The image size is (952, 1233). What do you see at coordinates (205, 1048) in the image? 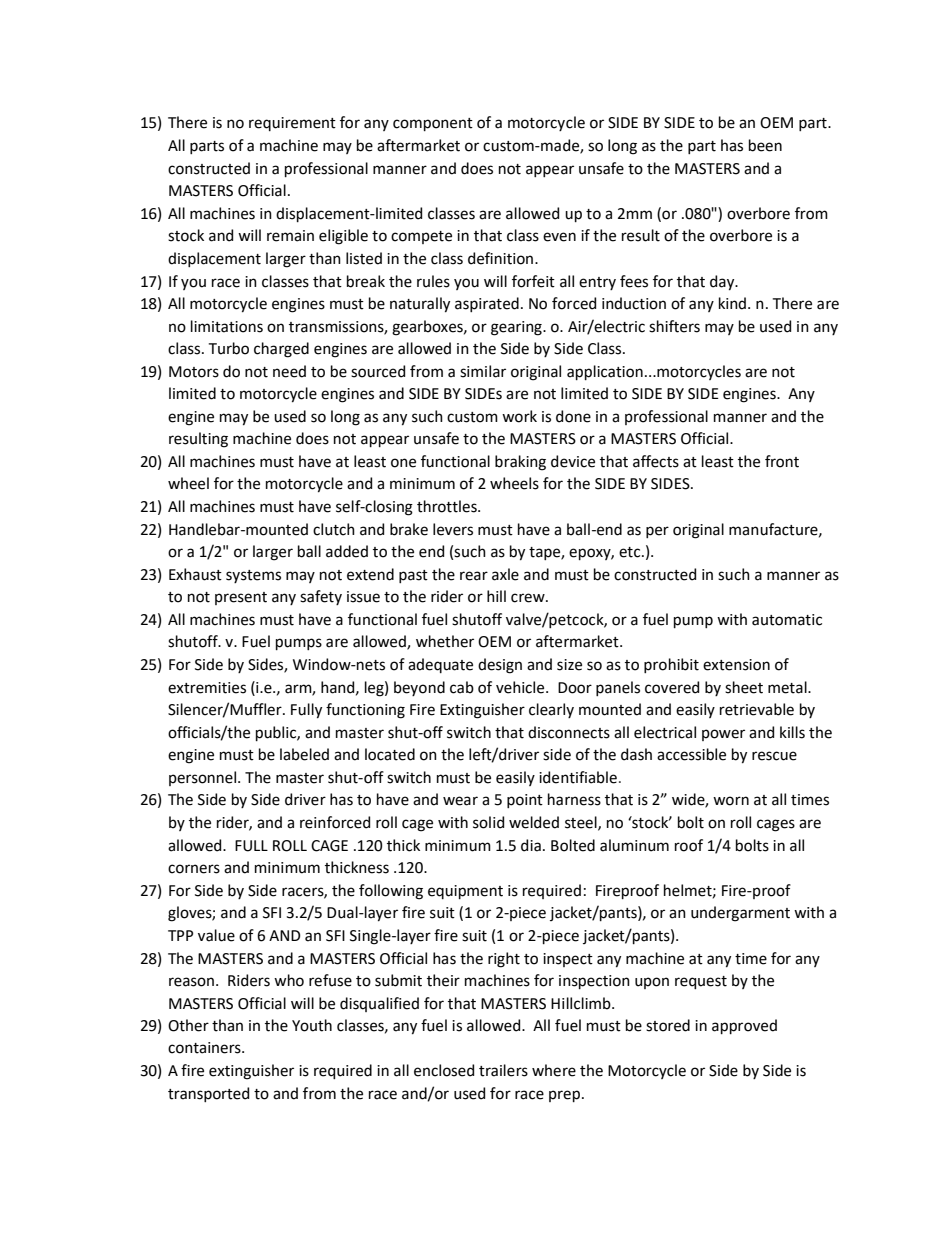
I see `containers` at bounding box center [205, 1048].
